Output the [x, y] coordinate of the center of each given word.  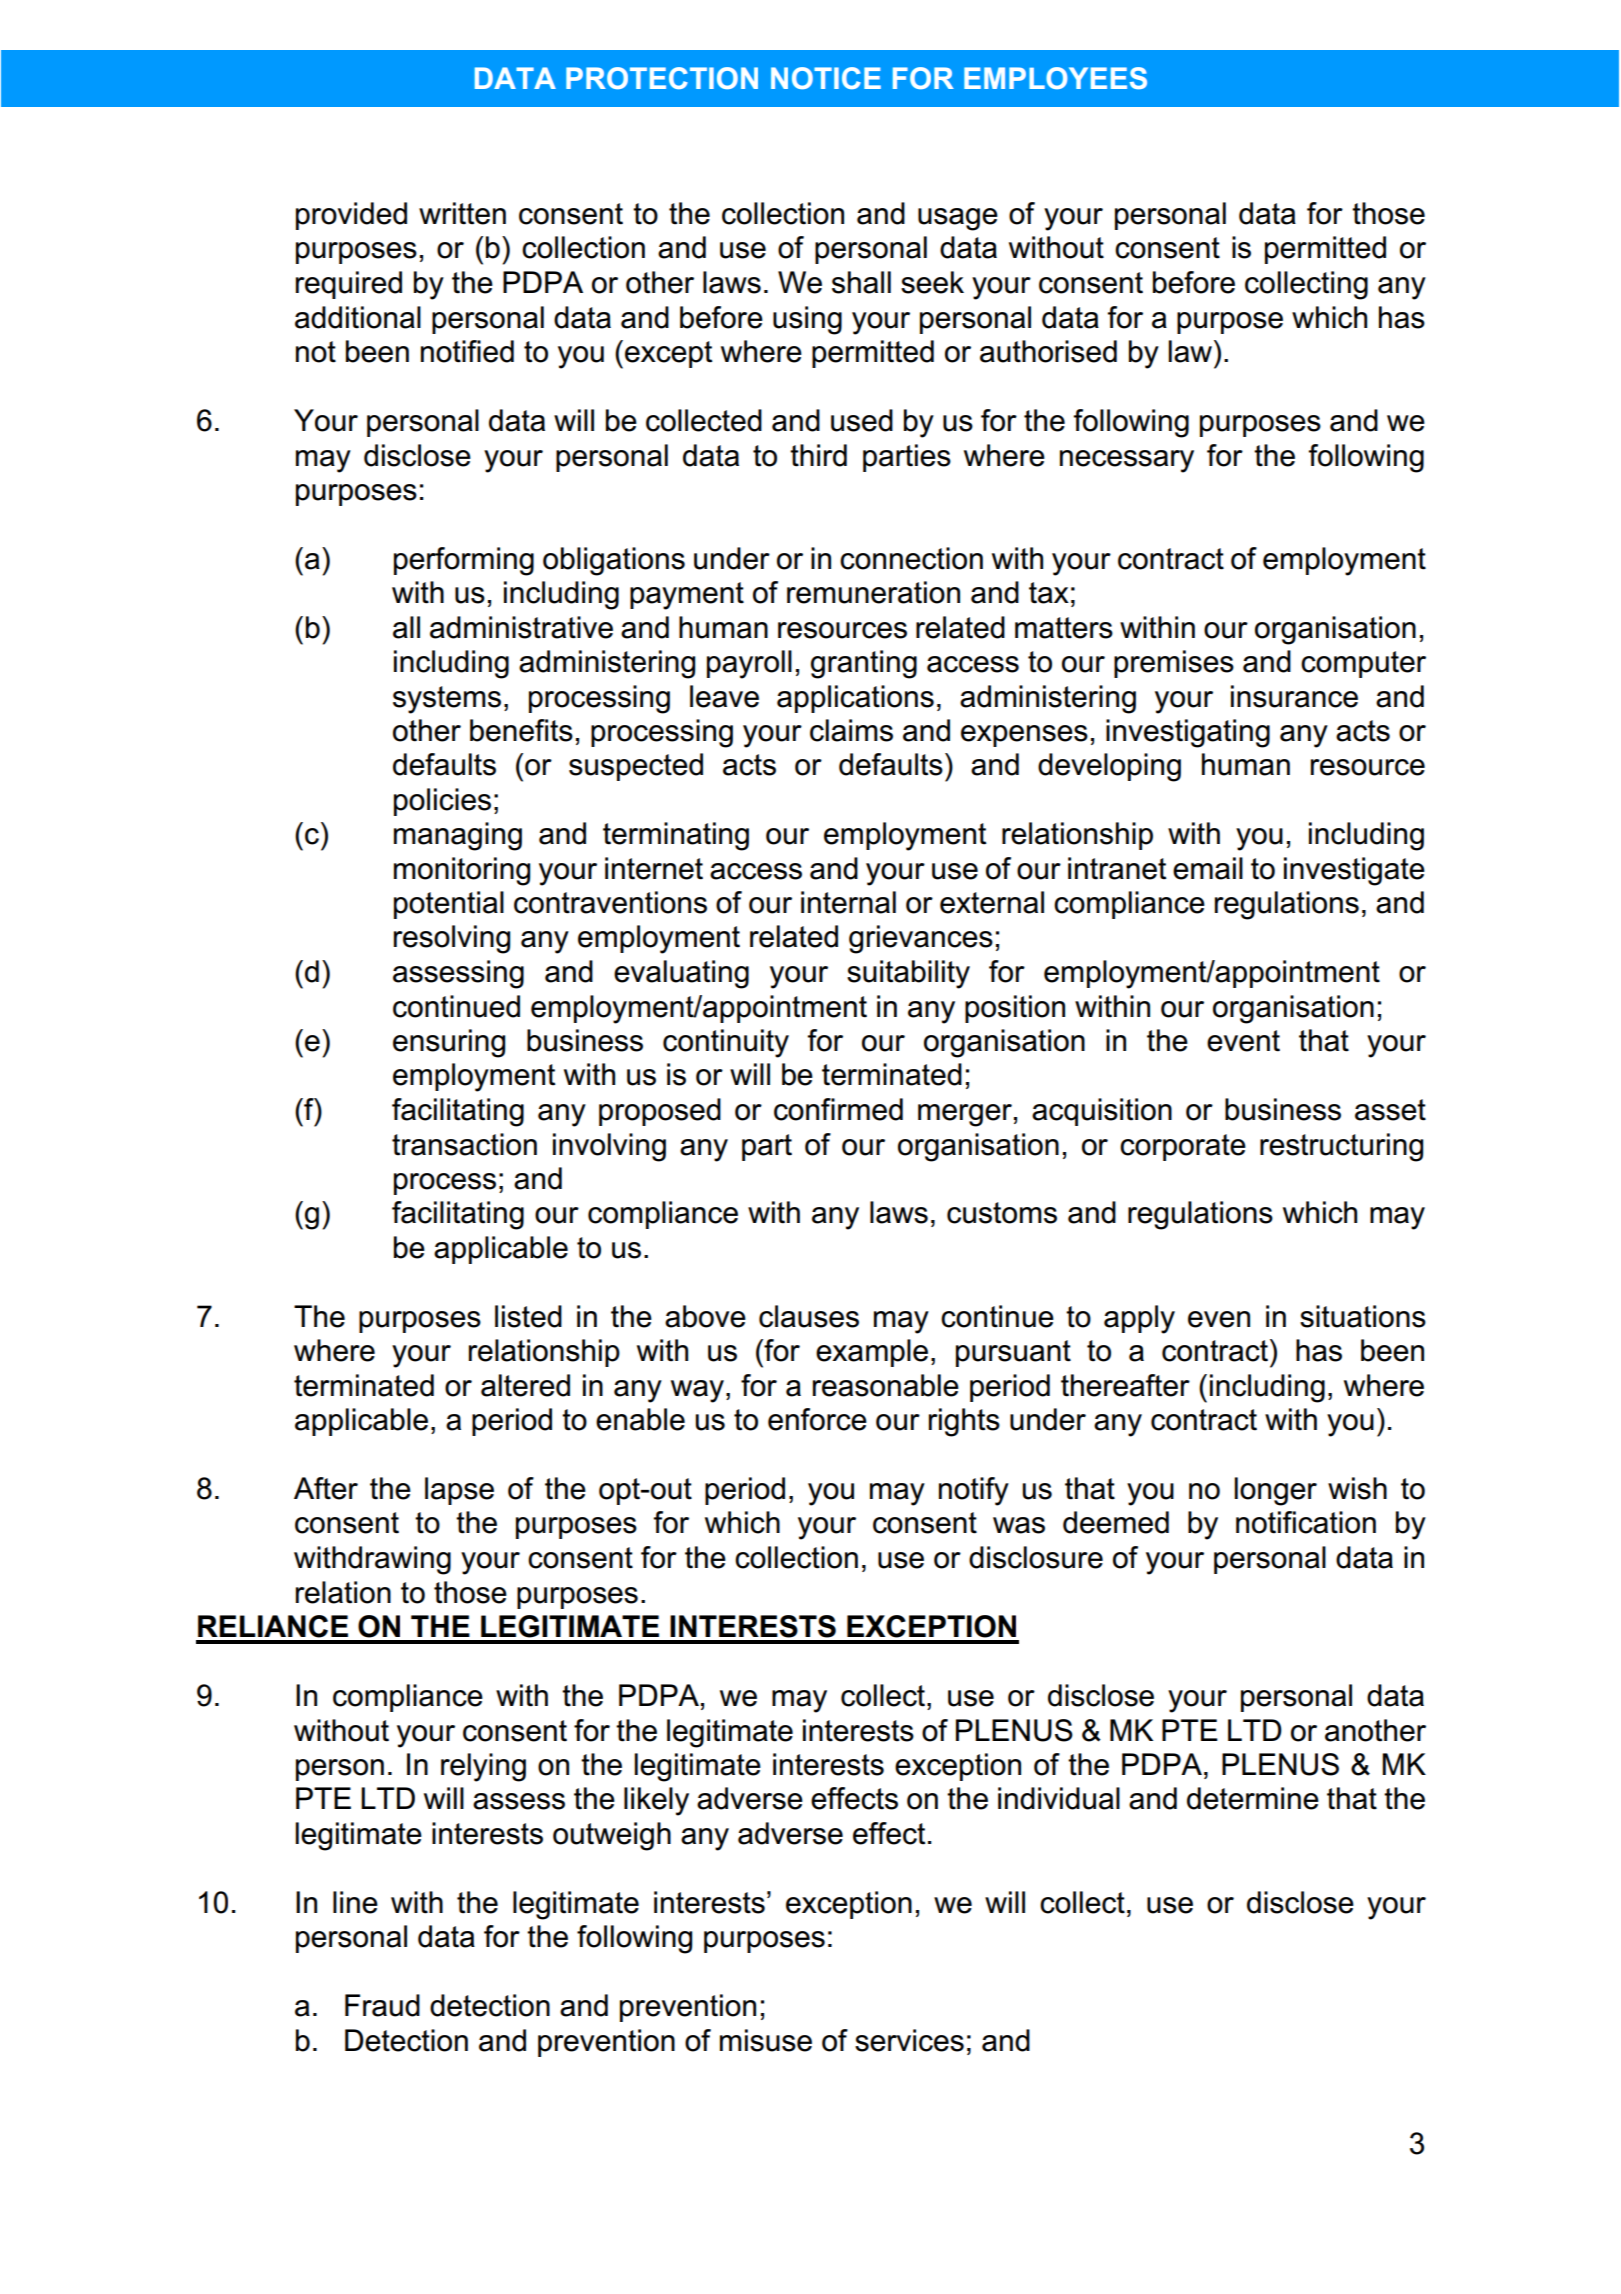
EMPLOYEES [1055, 78]
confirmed [838, 1109]
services [909, 2040]
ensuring [449, 1043]
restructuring [1341, 1147]
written [462, 213]
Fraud [382, 2005]
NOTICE [826, 78]
